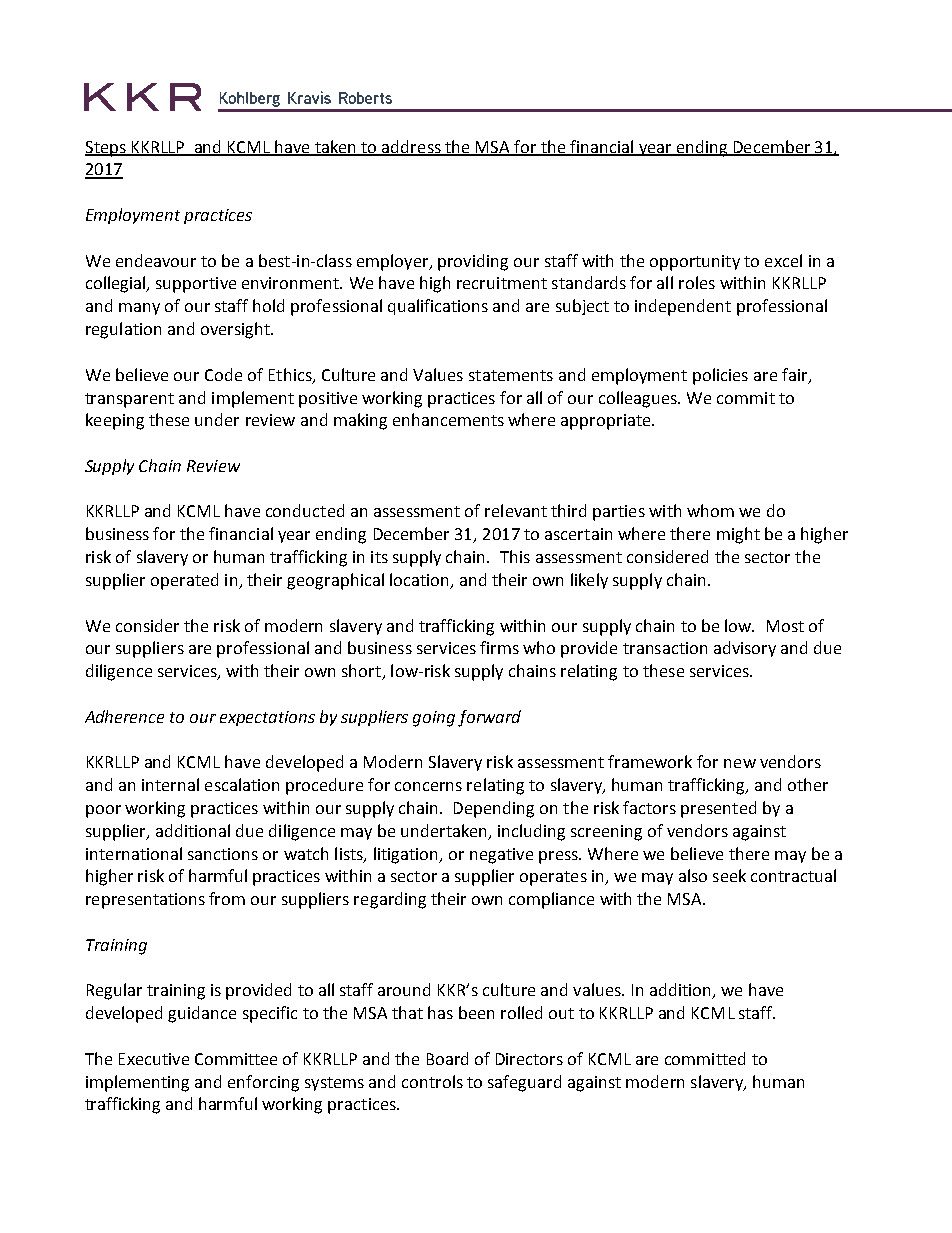 Image resolution: width=952 pixels, height=1233 pixels. What do you see at coordinates (223, 854) in the screenshot?
I see `sanctions` at bounding box center [223, 854].
